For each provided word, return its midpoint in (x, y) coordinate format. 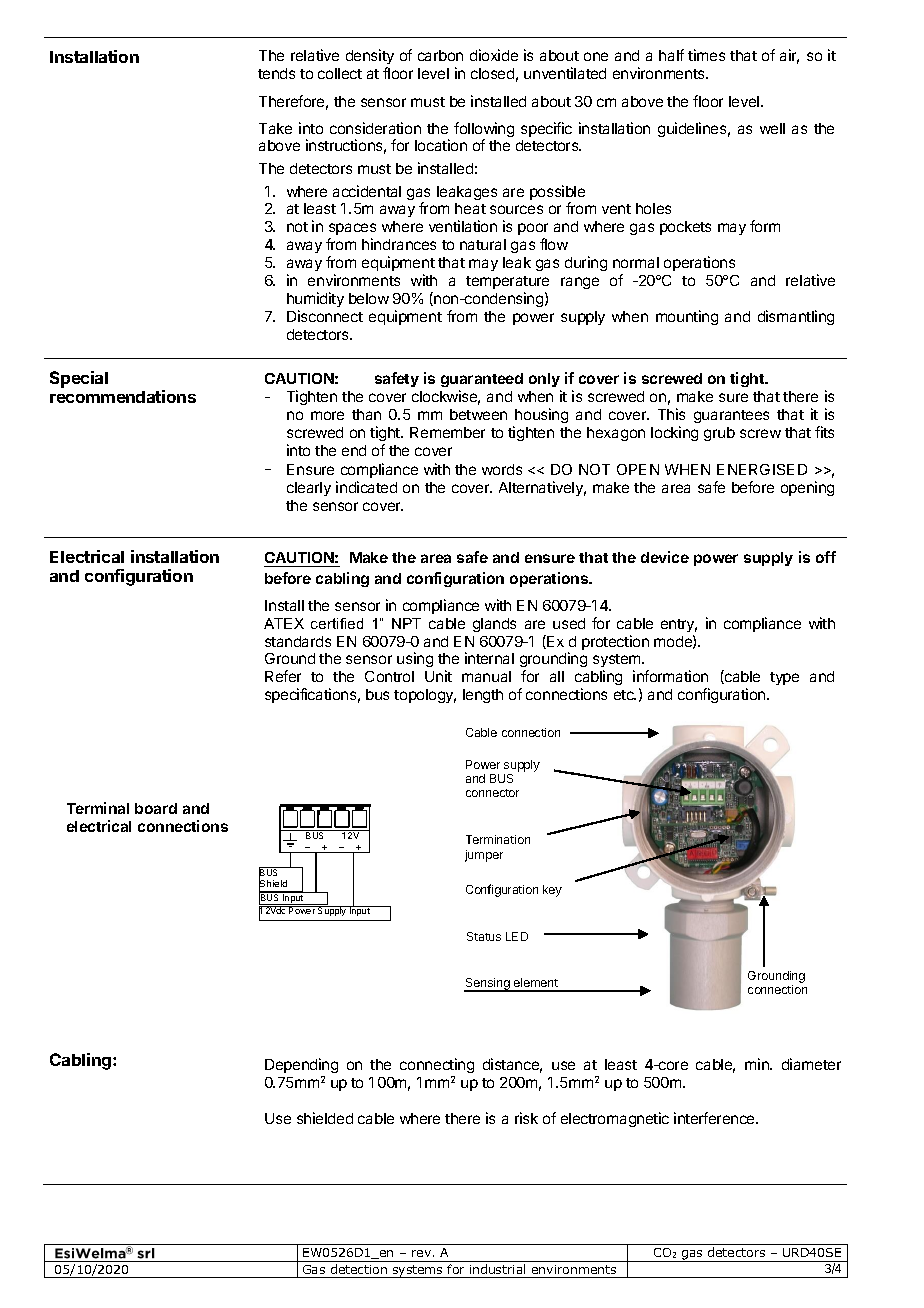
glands (494, 625)
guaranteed (482, 380)
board (156, 808)
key (552, 891)
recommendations (123, 396)
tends (276, 73)
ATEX (284, 623)
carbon (440, 55)
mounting (687, 317)
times (706, 55)
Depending (301, 1065)
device (665, 557)
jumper (484, 856)
